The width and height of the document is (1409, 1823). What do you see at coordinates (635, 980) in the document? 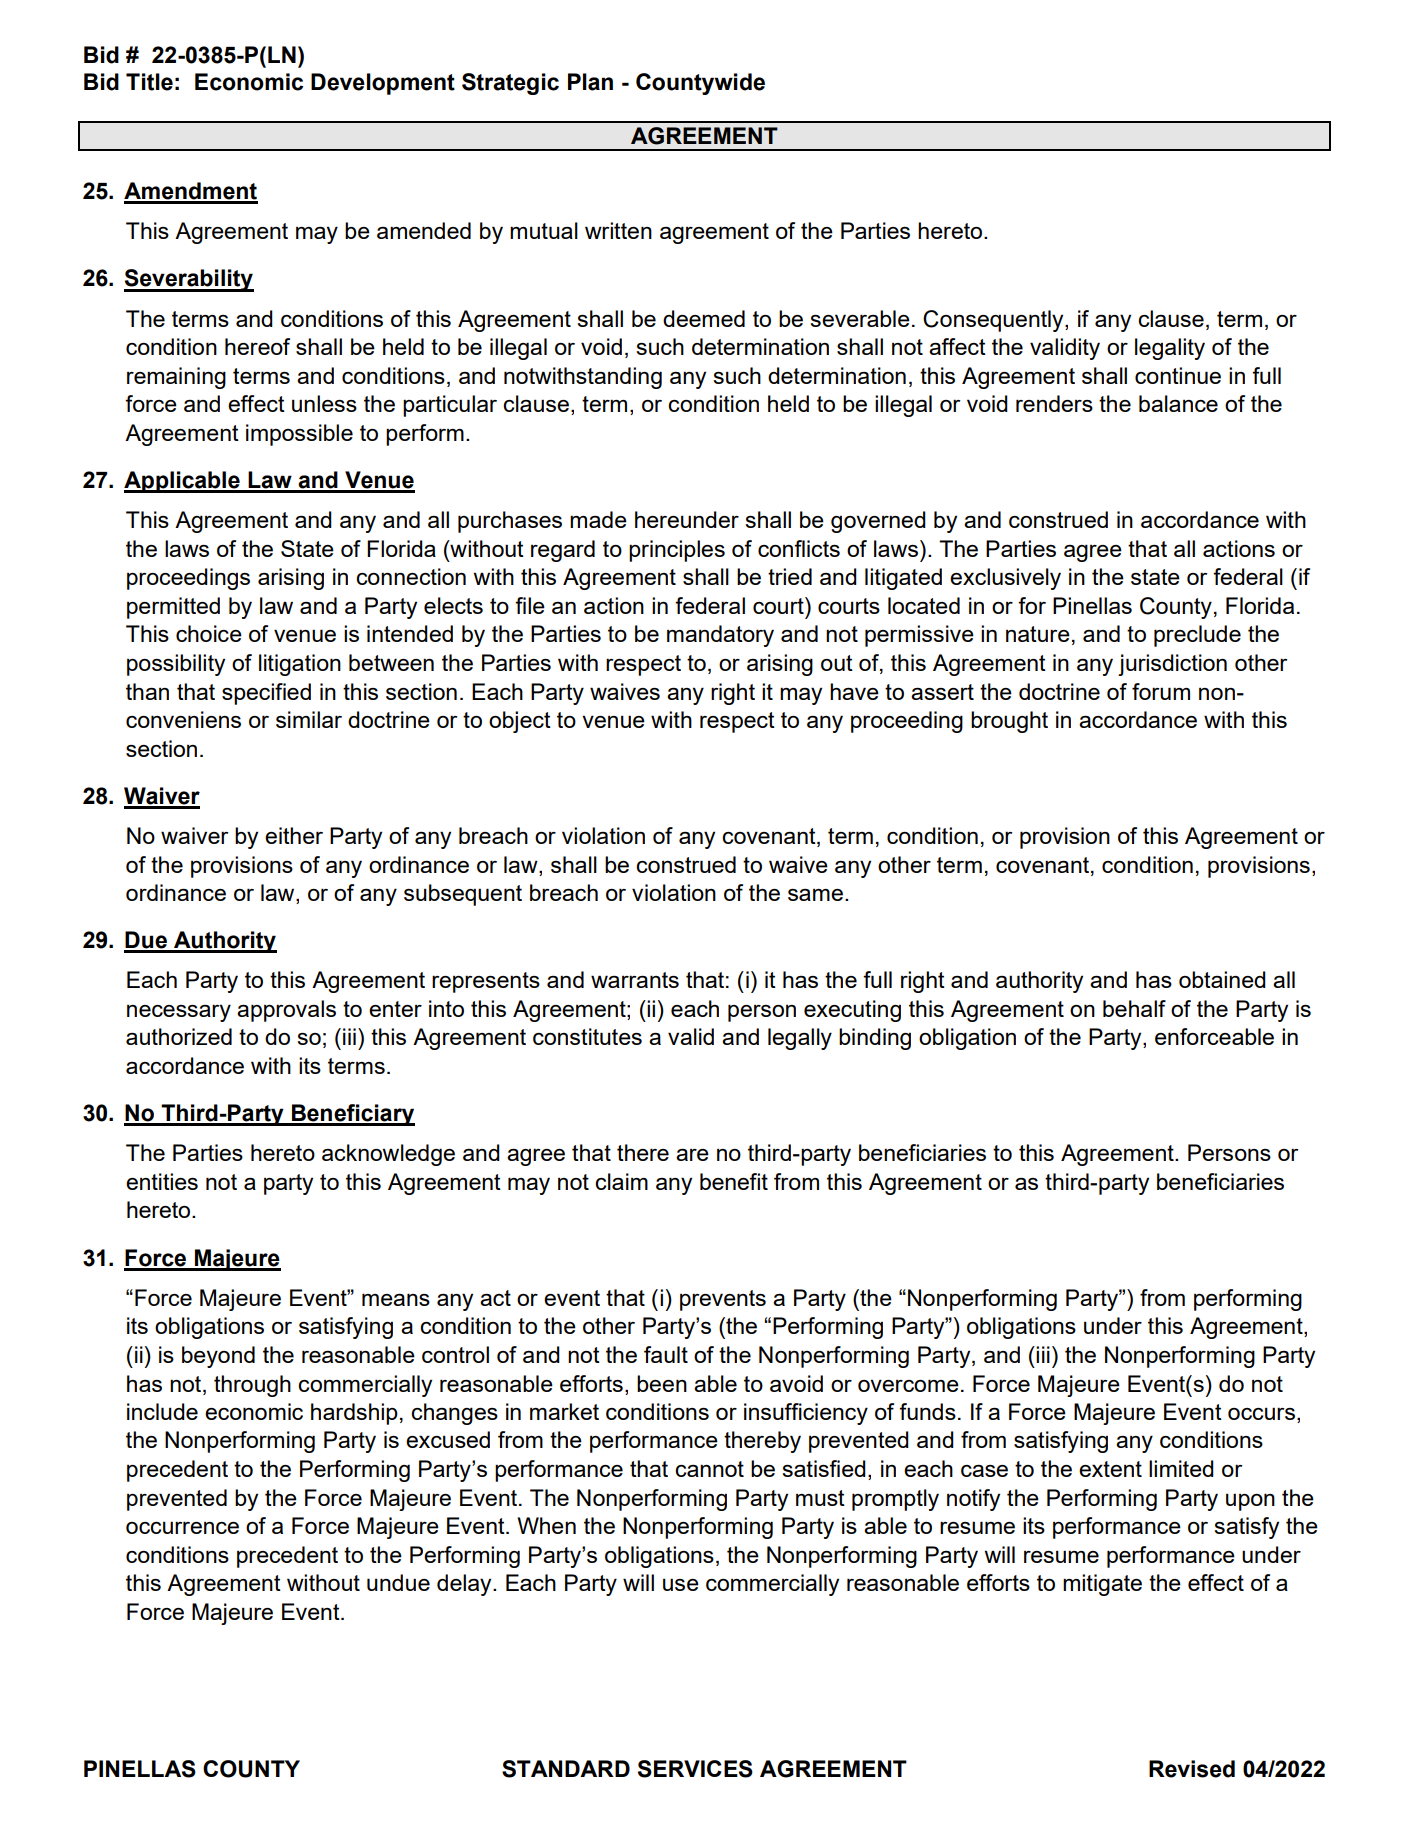
I see `warrants` at bounding box center [635, 980].
